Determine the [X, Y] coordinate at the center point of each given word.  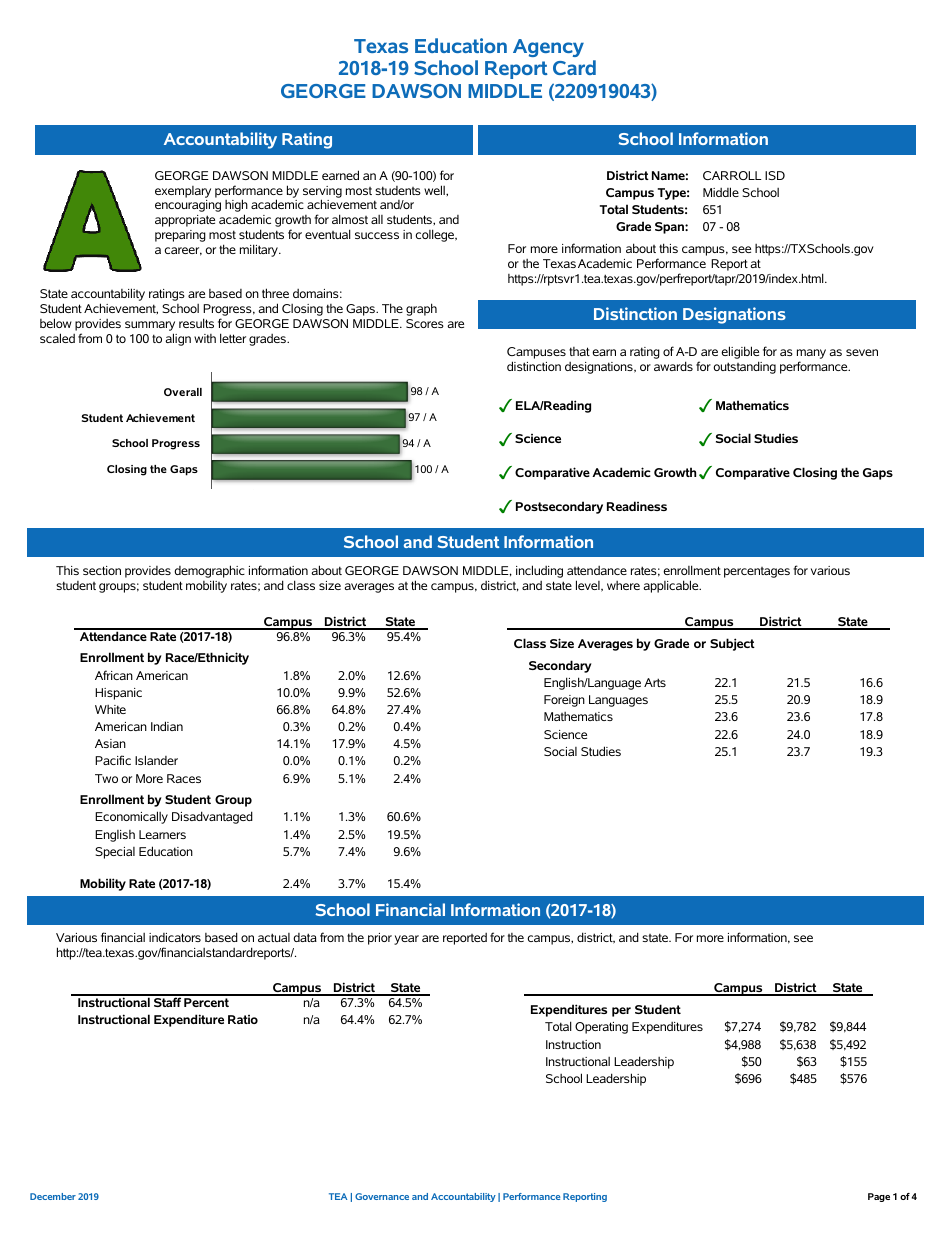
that [579, 351]
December [53, 1196]
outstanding [744, 367]
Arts [655, 682]
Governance [382, 1196]
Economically [131, 817]
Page [879, 1197]
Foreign [564, 701]
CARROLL [732, 175]
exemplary [183, 192]
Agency [548, 48]
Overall [183, 392]
